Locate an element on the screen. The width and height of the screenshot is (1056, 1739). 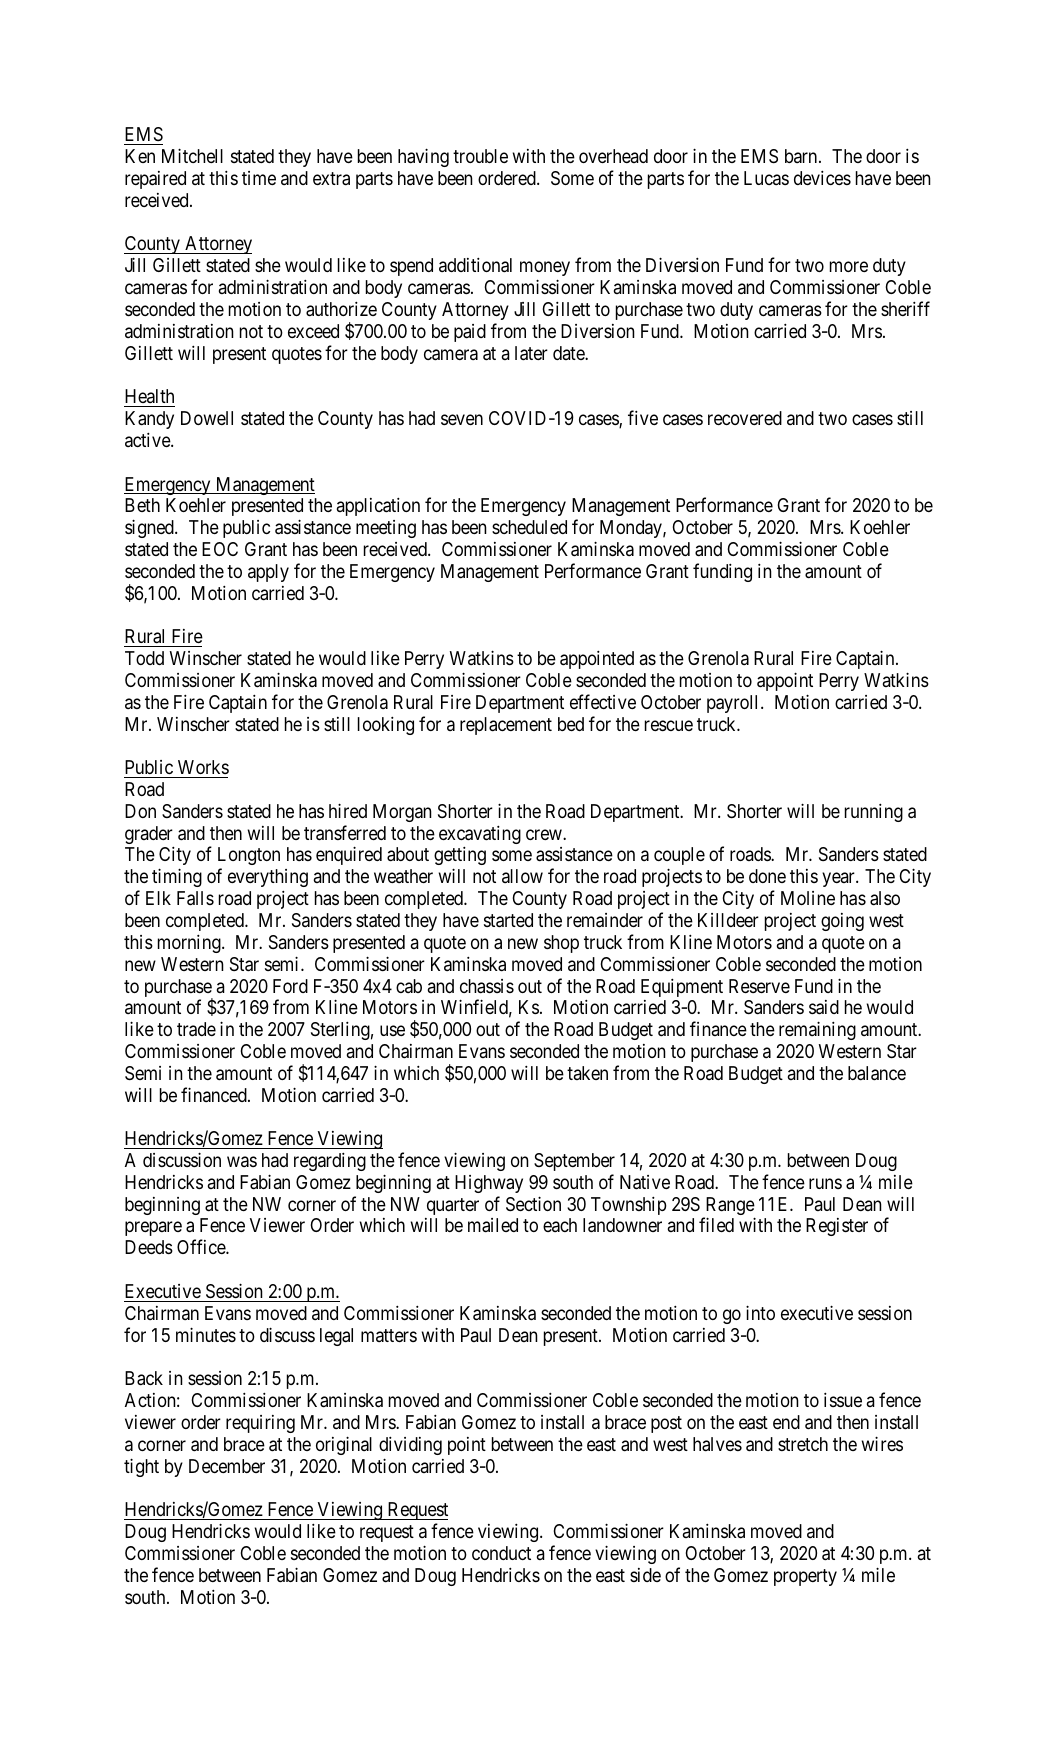
time is located at coordinates (259, 178).
